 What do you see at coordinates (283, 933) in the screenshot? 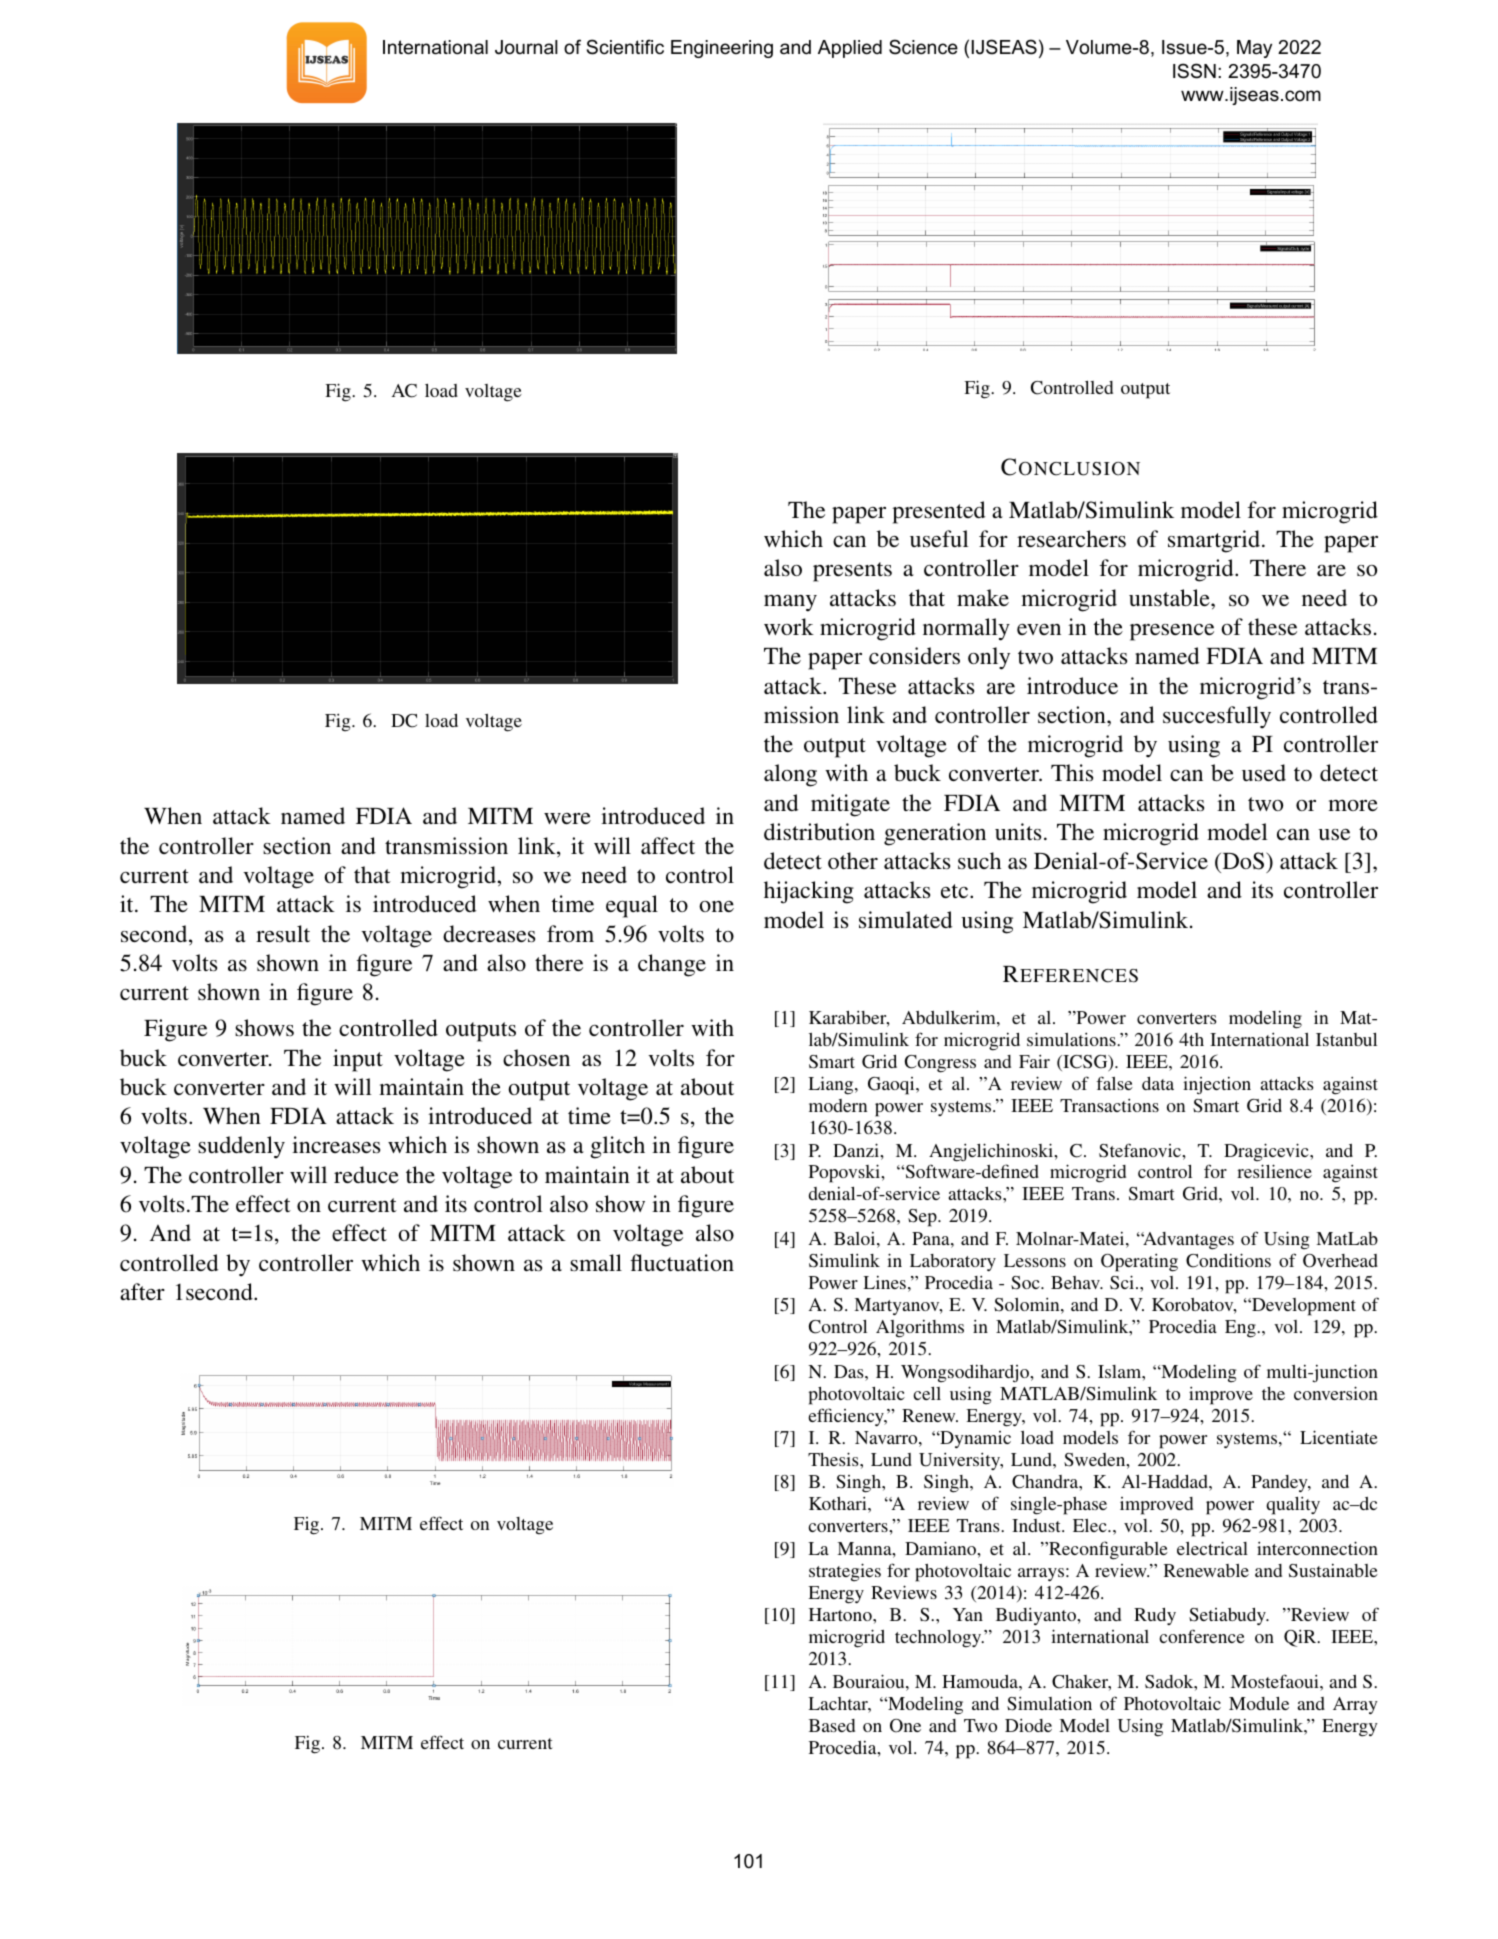
I see `result` at bounding box center [283, 933].
